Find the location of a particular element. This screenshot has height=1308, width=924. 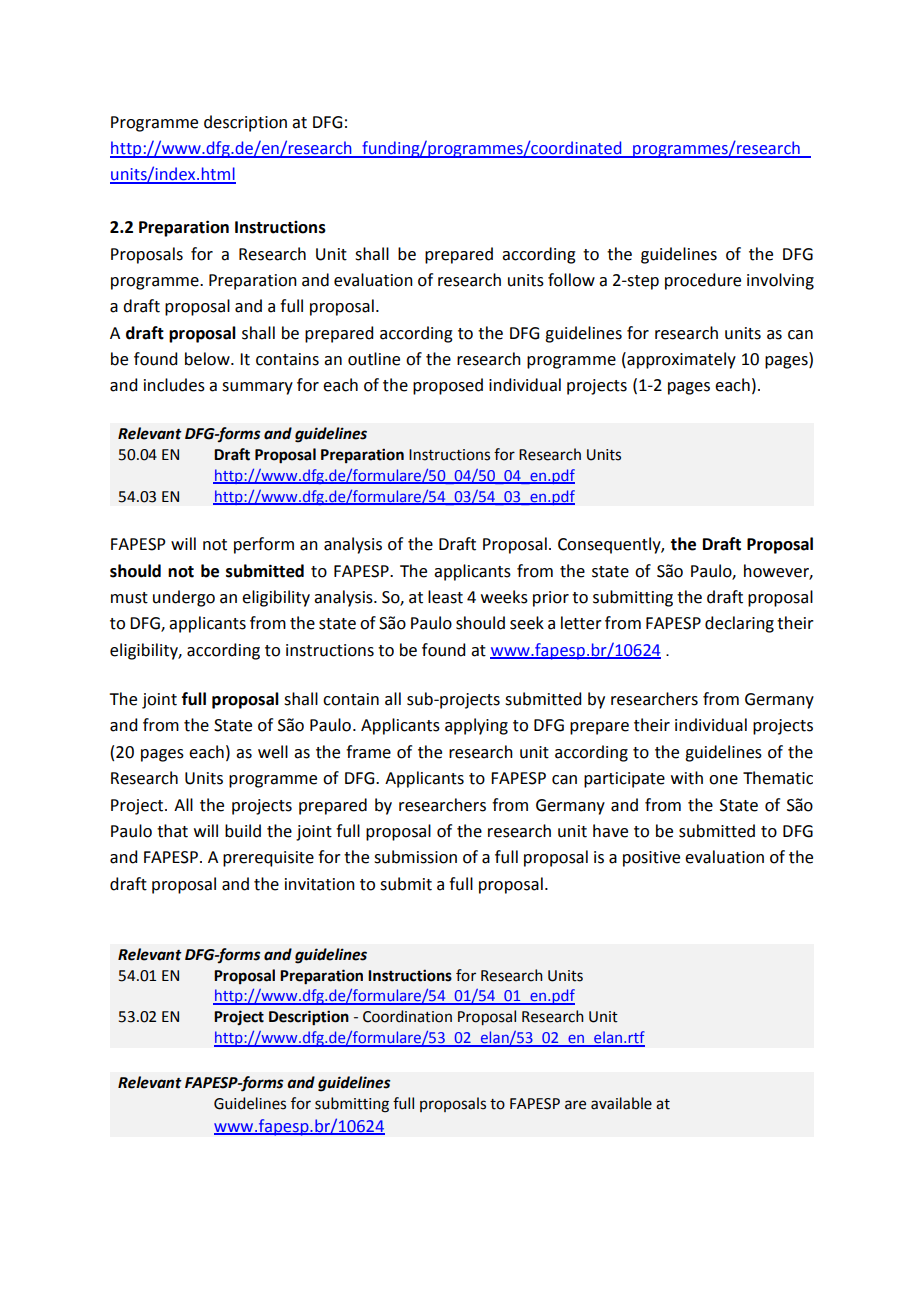

positive is located at coordinates (651, 859).
